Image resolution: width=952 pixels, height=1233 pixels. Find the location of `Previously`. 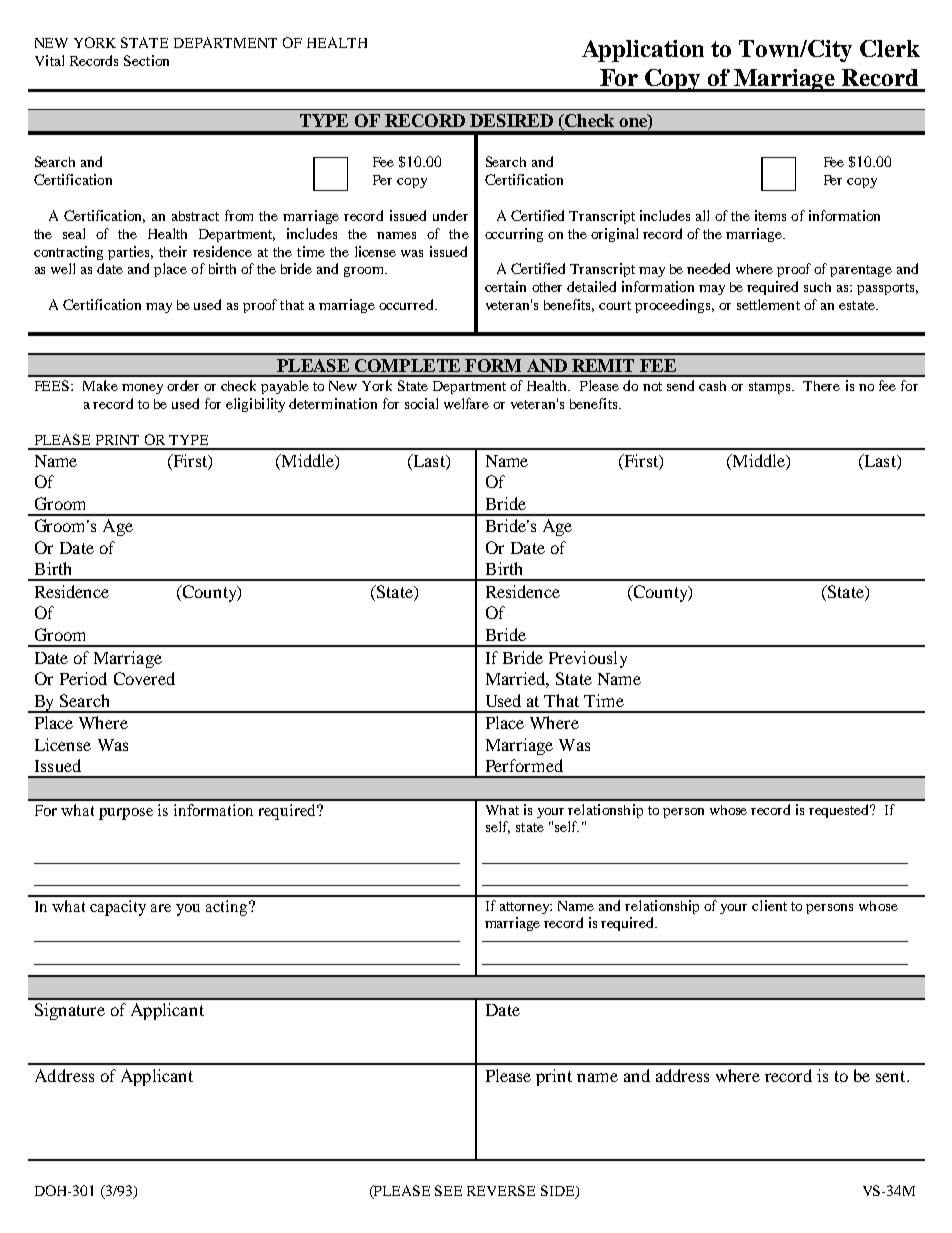

Previously is located at coordinates (588, 659).
